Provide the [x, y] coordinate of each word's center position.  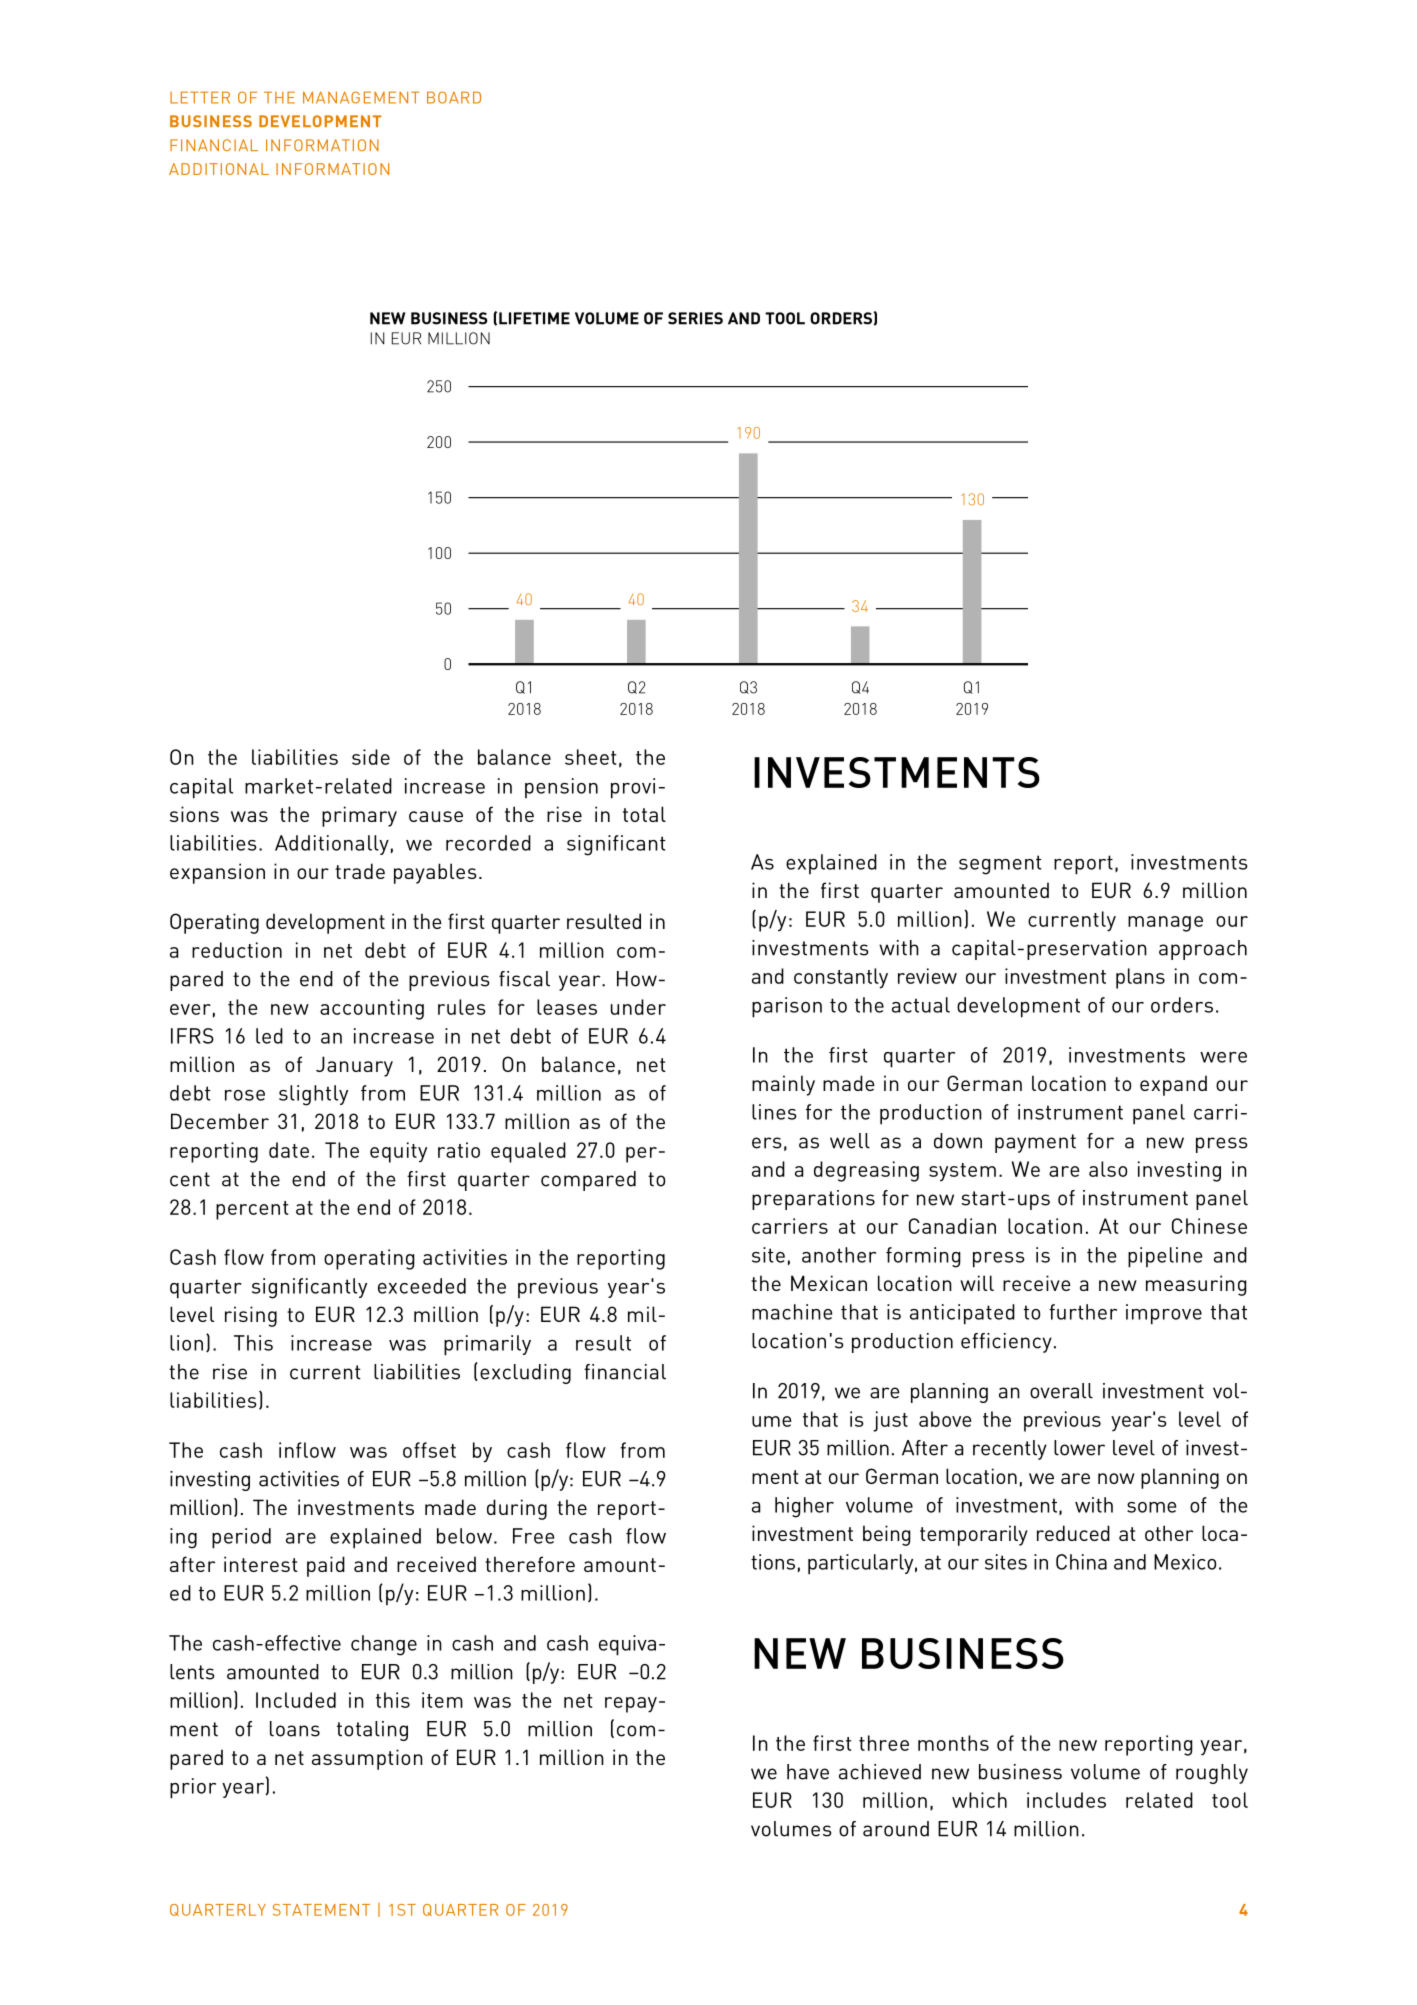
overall [1061, 1391]
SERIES [695, 318]
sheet [590, 757]
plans [1140, 978]
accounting [372, 1009]
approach [1203, 950]
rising [251, 1316]
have [808, 1772]
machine [792, 1312]
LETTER [200, 97]
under [638, 1007]
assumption [367, 1759]
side [371, 757]
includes [1066, 1800]
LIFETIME [534, 318]
